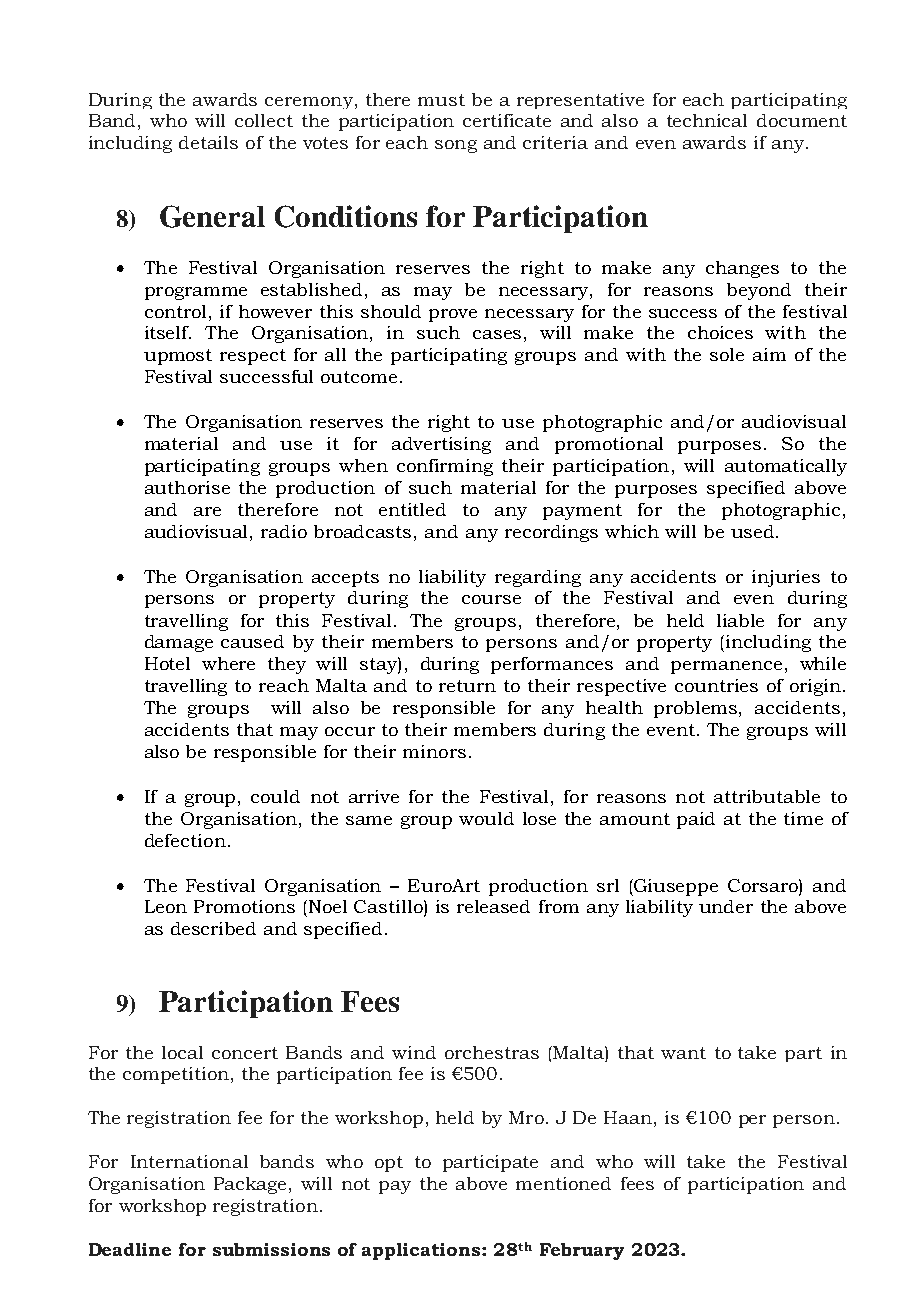  Describe the element at coordinates (252, 1185) in the screenshot. I see `Package` at that location.
